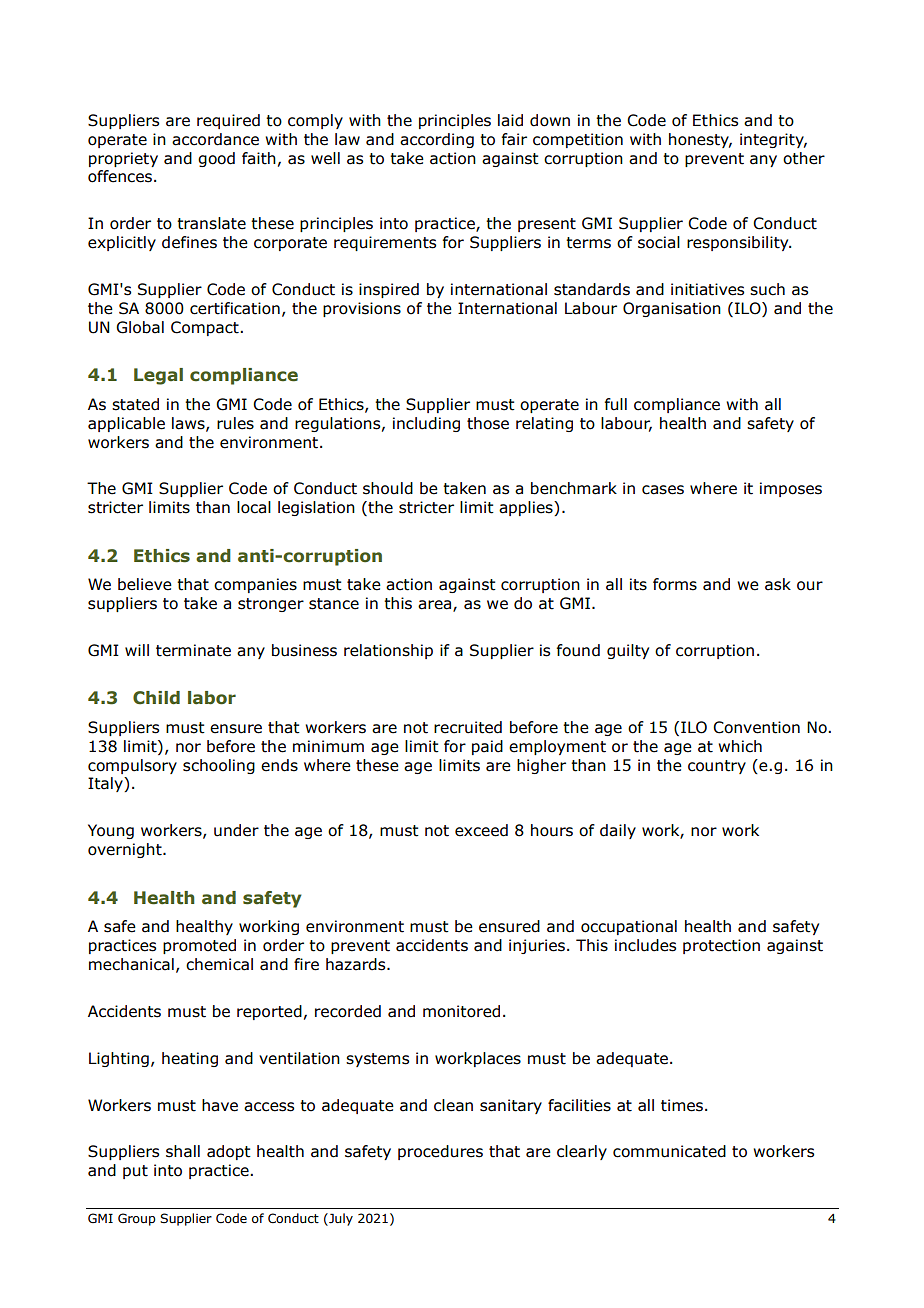  What do you see at coordinates (756, 727) in the screenshot?
I see `Convention` at bounding box center [756, 727].
